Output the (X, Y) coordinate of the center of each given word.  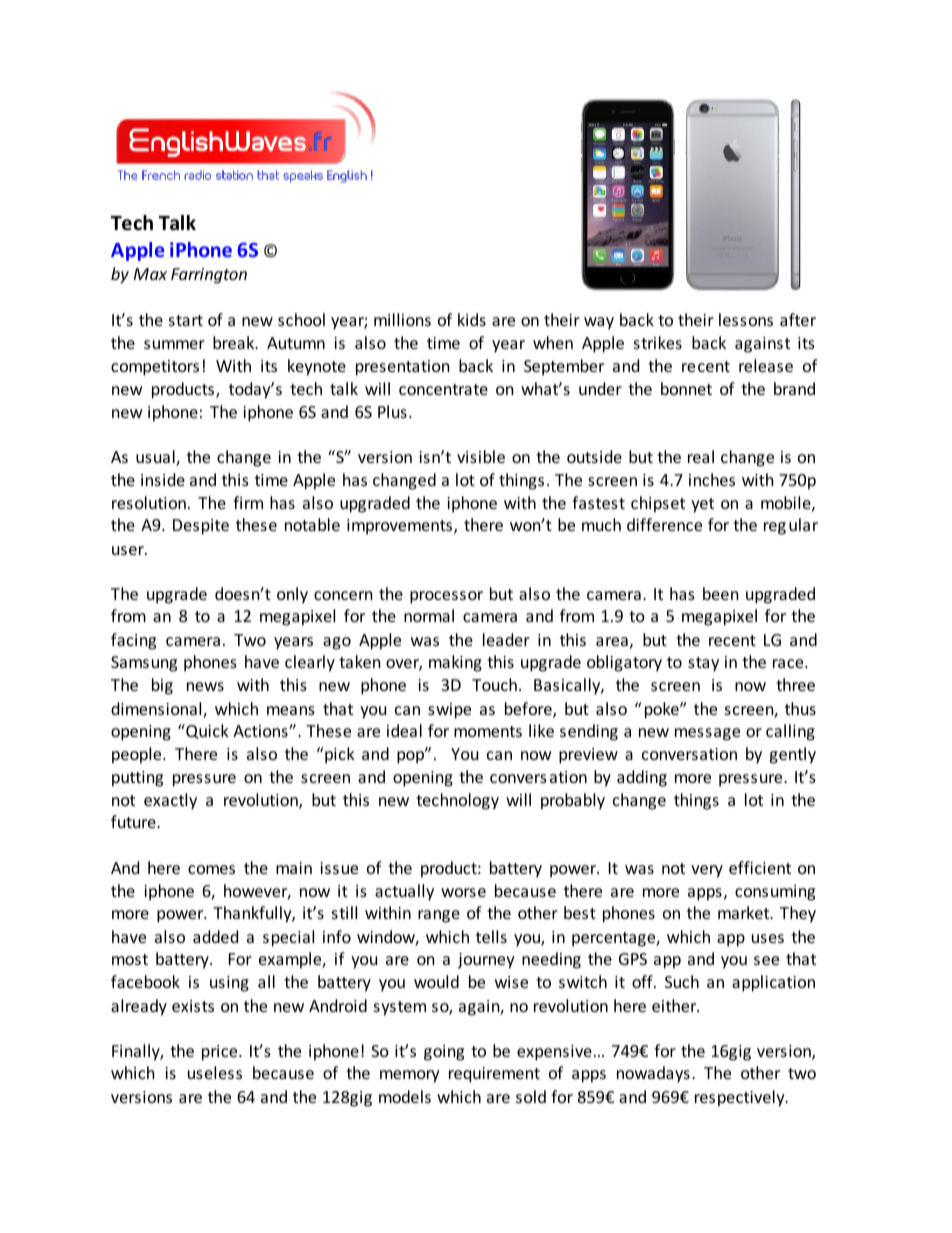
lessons (746, 319)
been (721, 593)
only (292, 595)
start (186, 320)
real (701, 456)
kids (472, 319)
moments (488, 731)
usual (156, 458)
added (215, 936)
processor (446, 597)
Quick (206, 731)
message (707, 734)
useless (215, 1072)
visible (481, 456)
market (745, 912)
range (439, 916)
